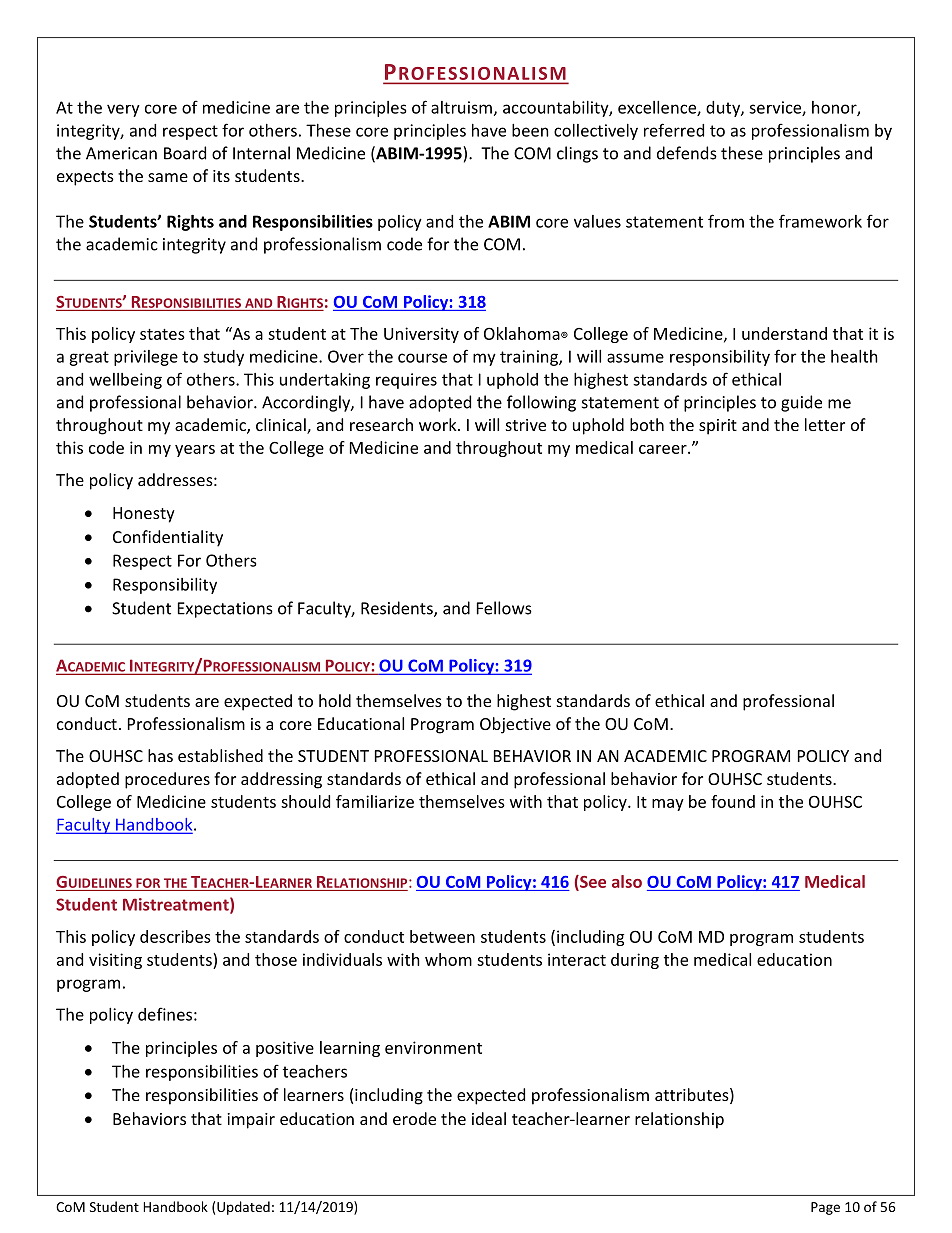 The image size is (952, 1233). I want to click on defends, so click(687, 153).
